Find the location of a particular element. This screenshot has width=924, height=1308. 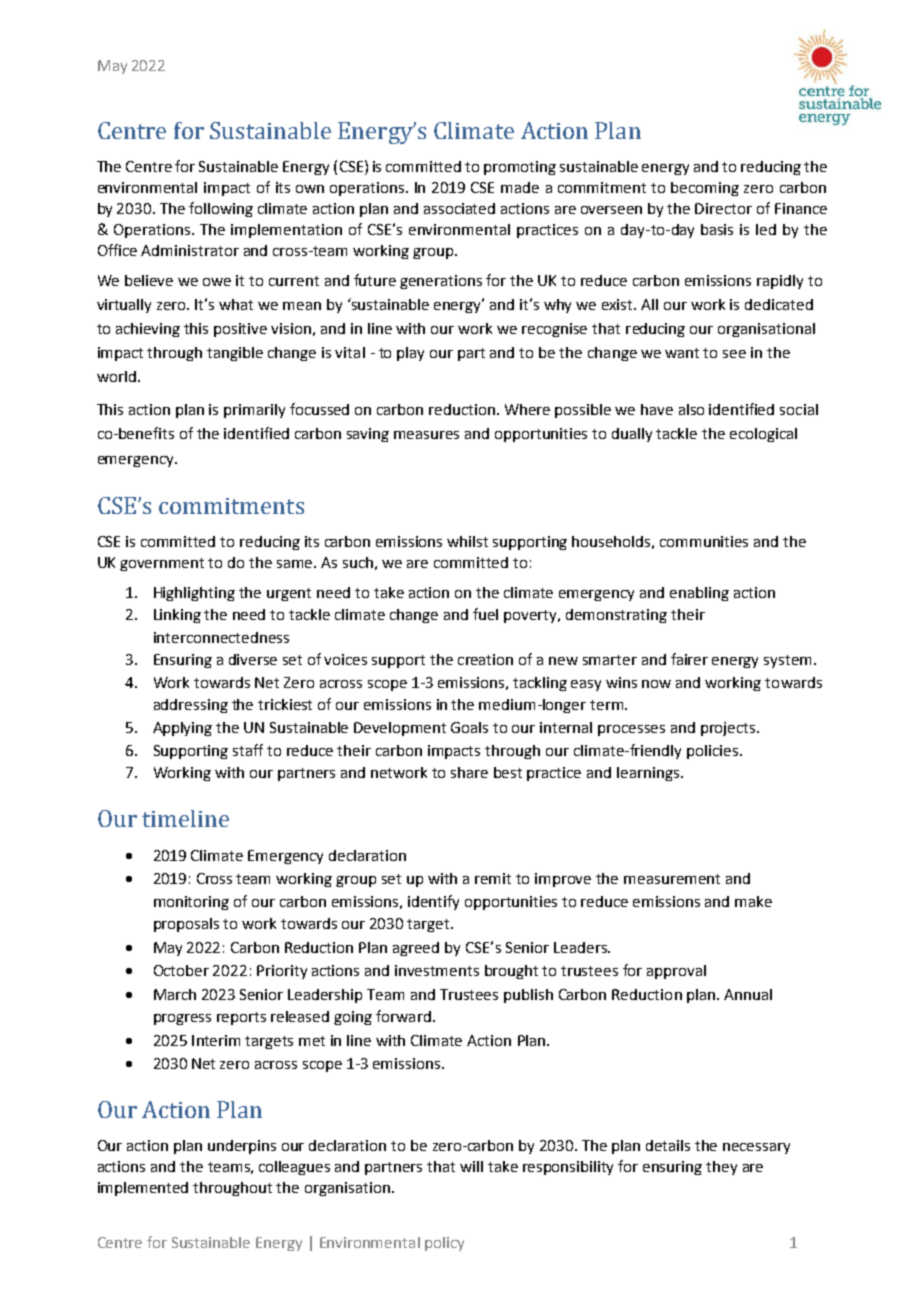

following is located at coordinates (221, 209).
